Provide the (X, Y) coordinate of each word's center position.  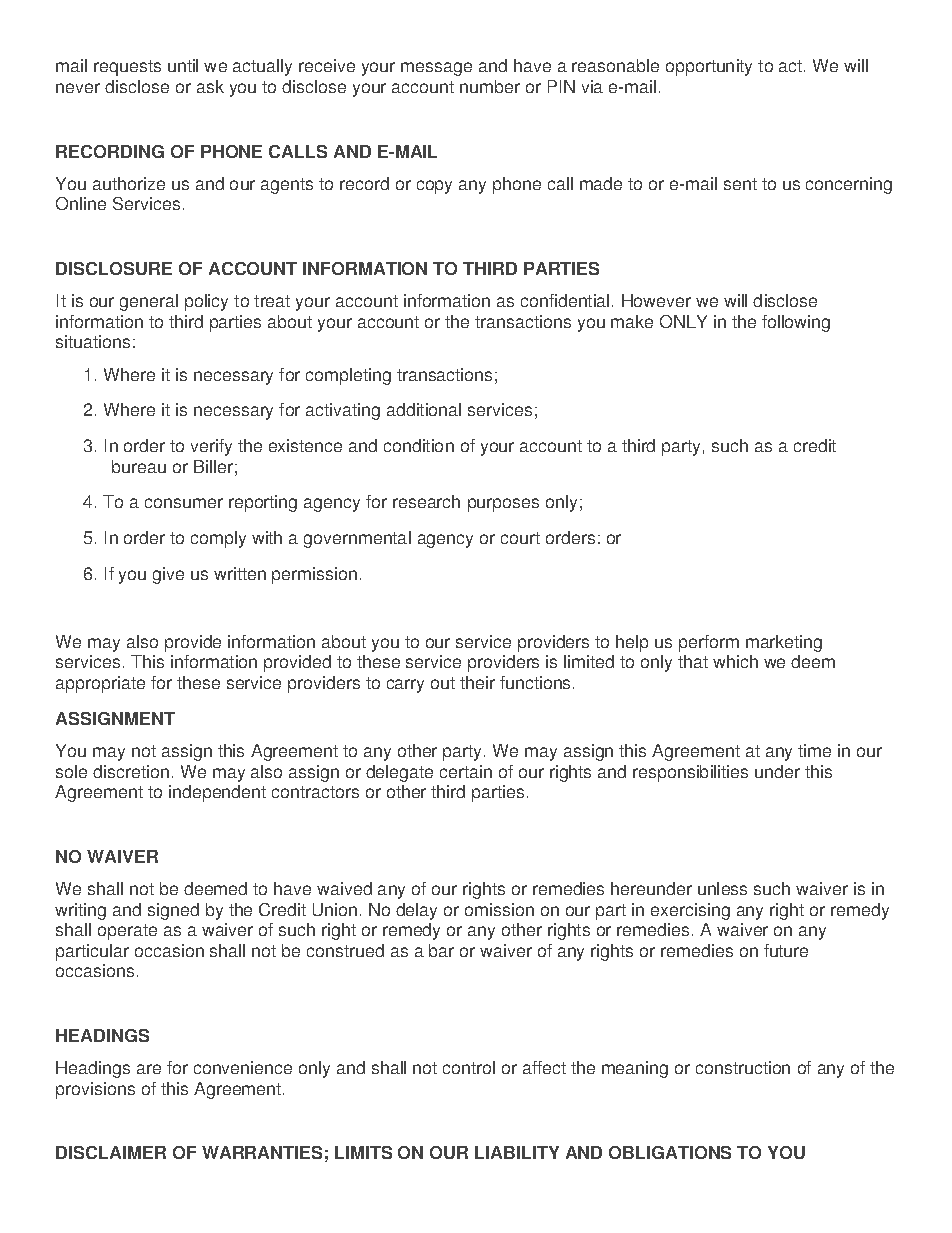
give (168, 575)
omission (499, 909)
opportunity (709, 67)
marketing (784, 643)
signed (173, 911)
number (490, 86)
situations (93, 341)
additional (424, 409)
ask (210, 86)
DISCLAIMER (111, 1152)
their (477, 682)
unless (722, 888)
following (796, 323)
